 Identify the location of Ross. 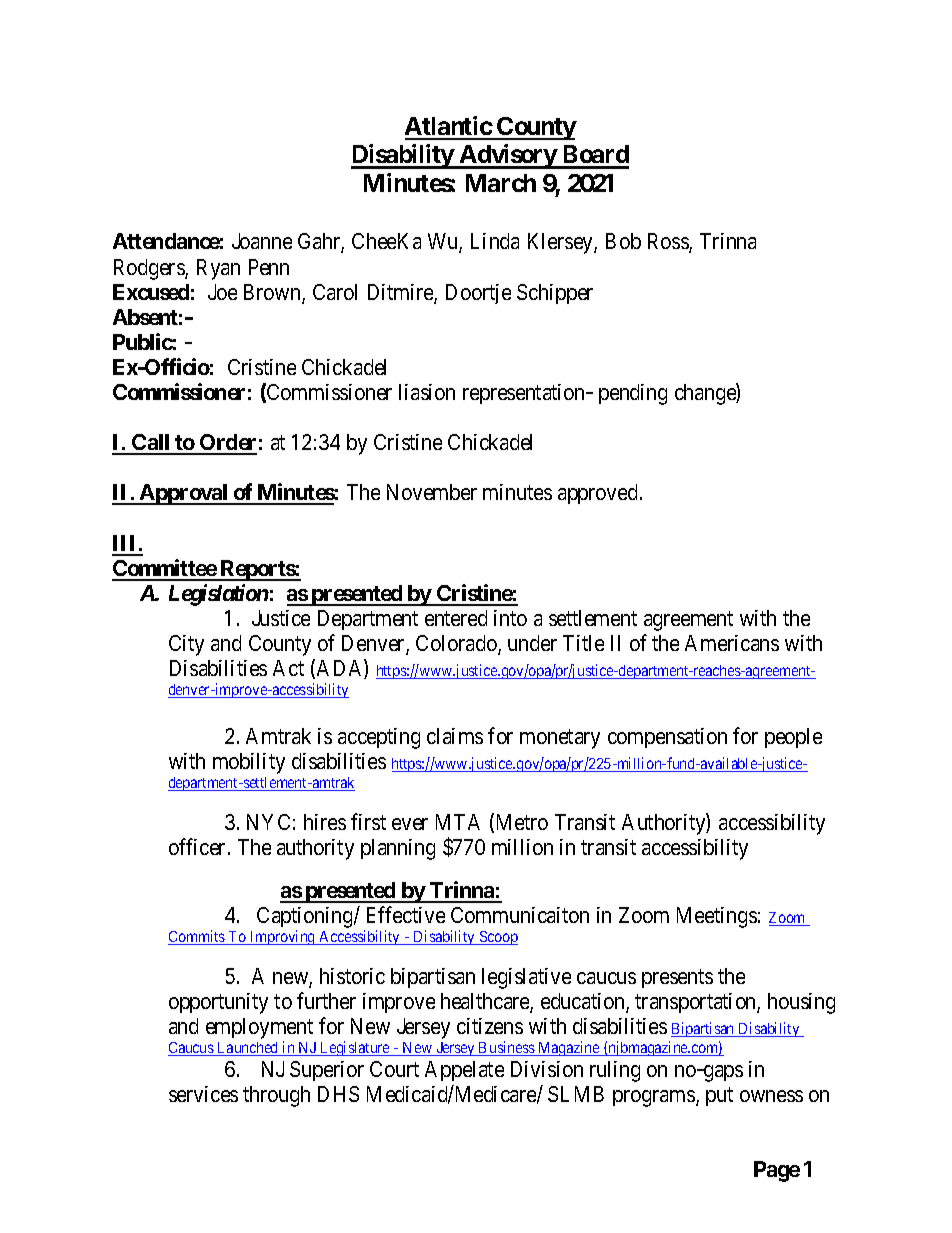
(669, 243).
